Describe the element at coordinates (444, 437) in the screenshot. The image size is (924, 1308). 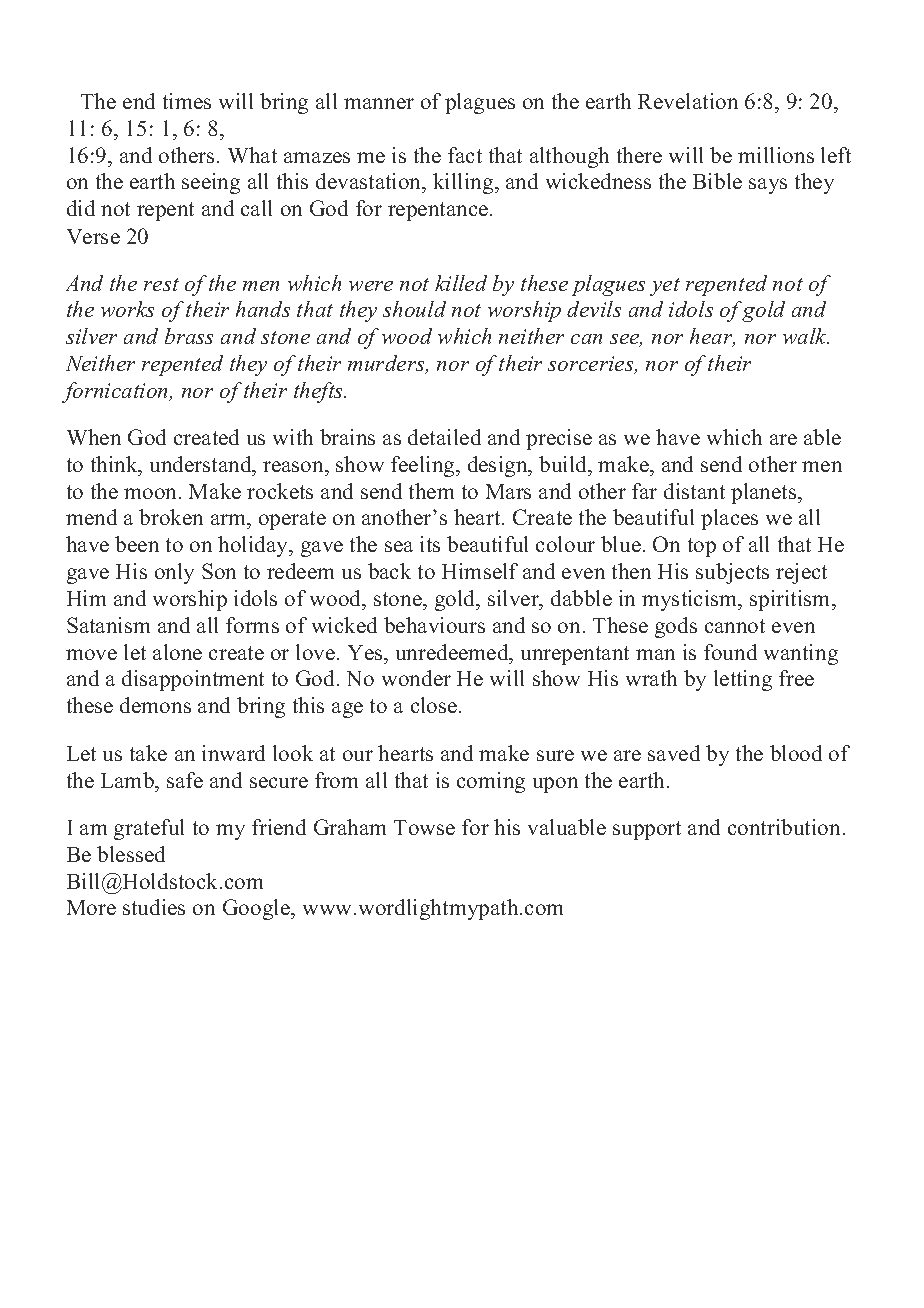
I see `detailed` at that location.
